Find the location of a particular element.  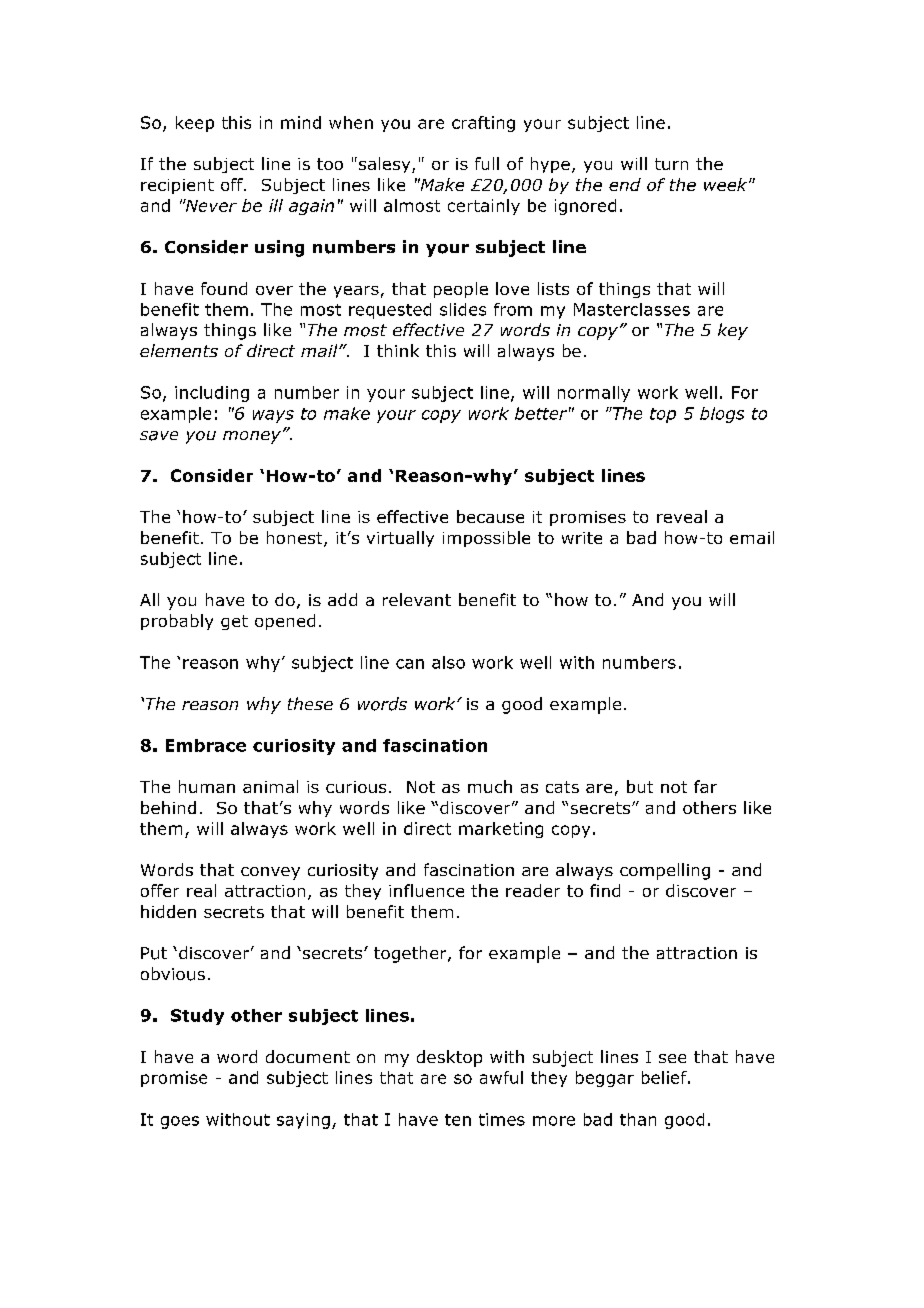

probably is located at coordinates (177, 622).
